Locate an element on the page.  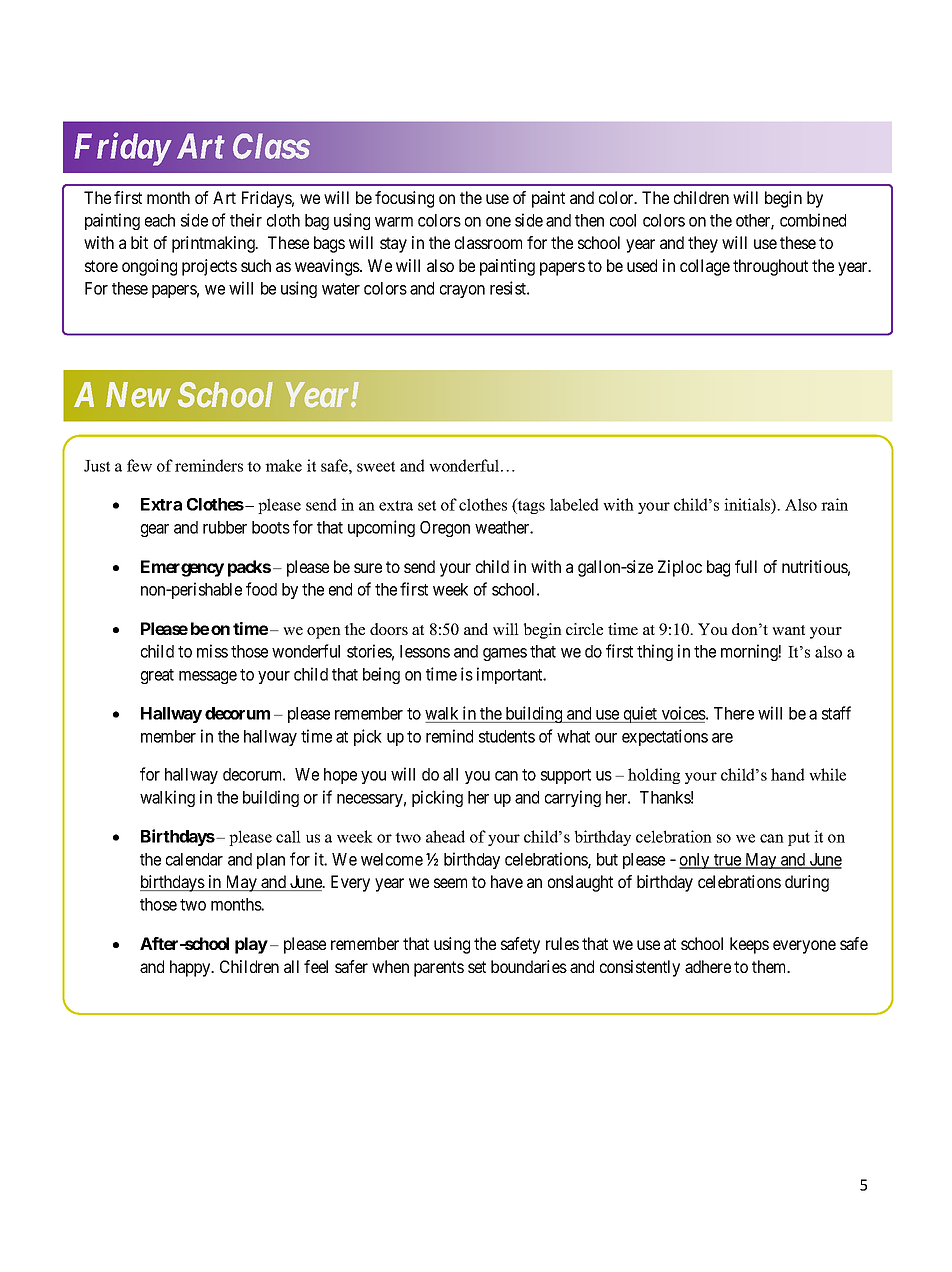
sweet is located at coordinates (376, 466).
